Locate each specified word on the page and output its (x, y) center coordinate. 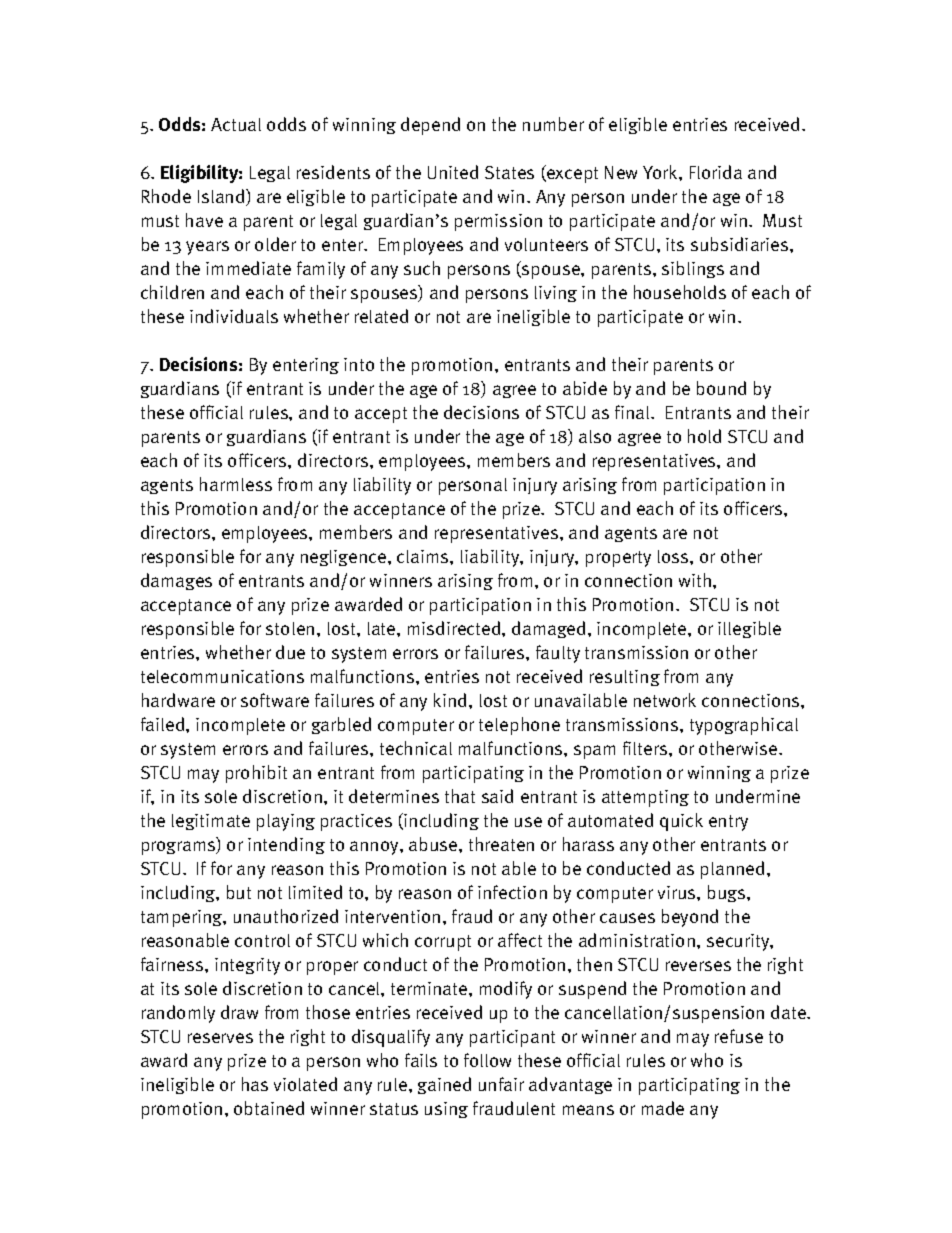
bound (721, 388)
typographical (744, 726)
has (255, 1084)
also (595, 436)
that (460, 796)
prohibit (256, 774)
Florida (716, 172)
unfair (501, 1084)
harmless (236, 484)
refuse (739, 1036)
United (453, 172)
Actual (236, 124)
